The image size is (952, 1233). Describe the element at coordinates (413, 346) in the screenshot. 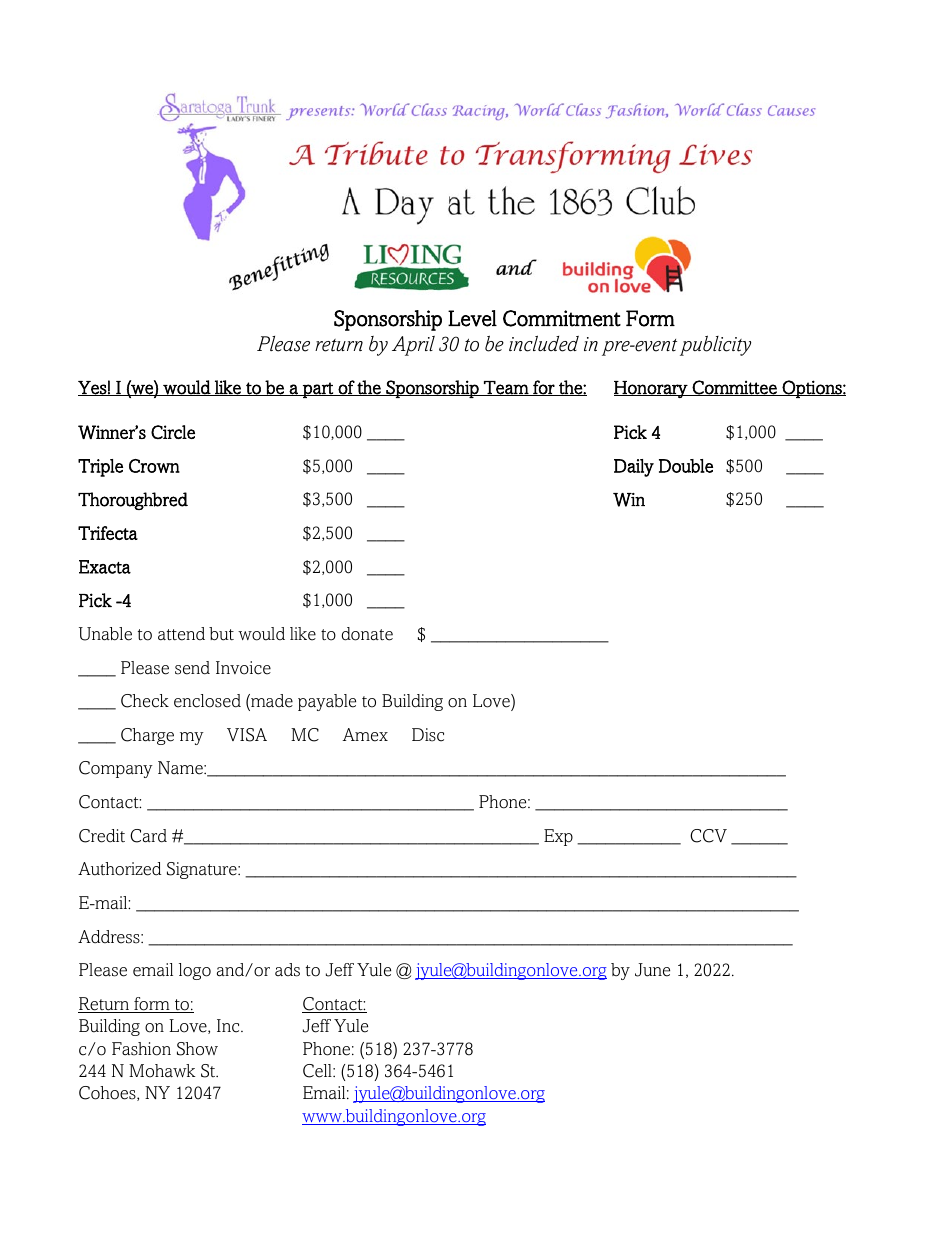

I see `April` at that location.
